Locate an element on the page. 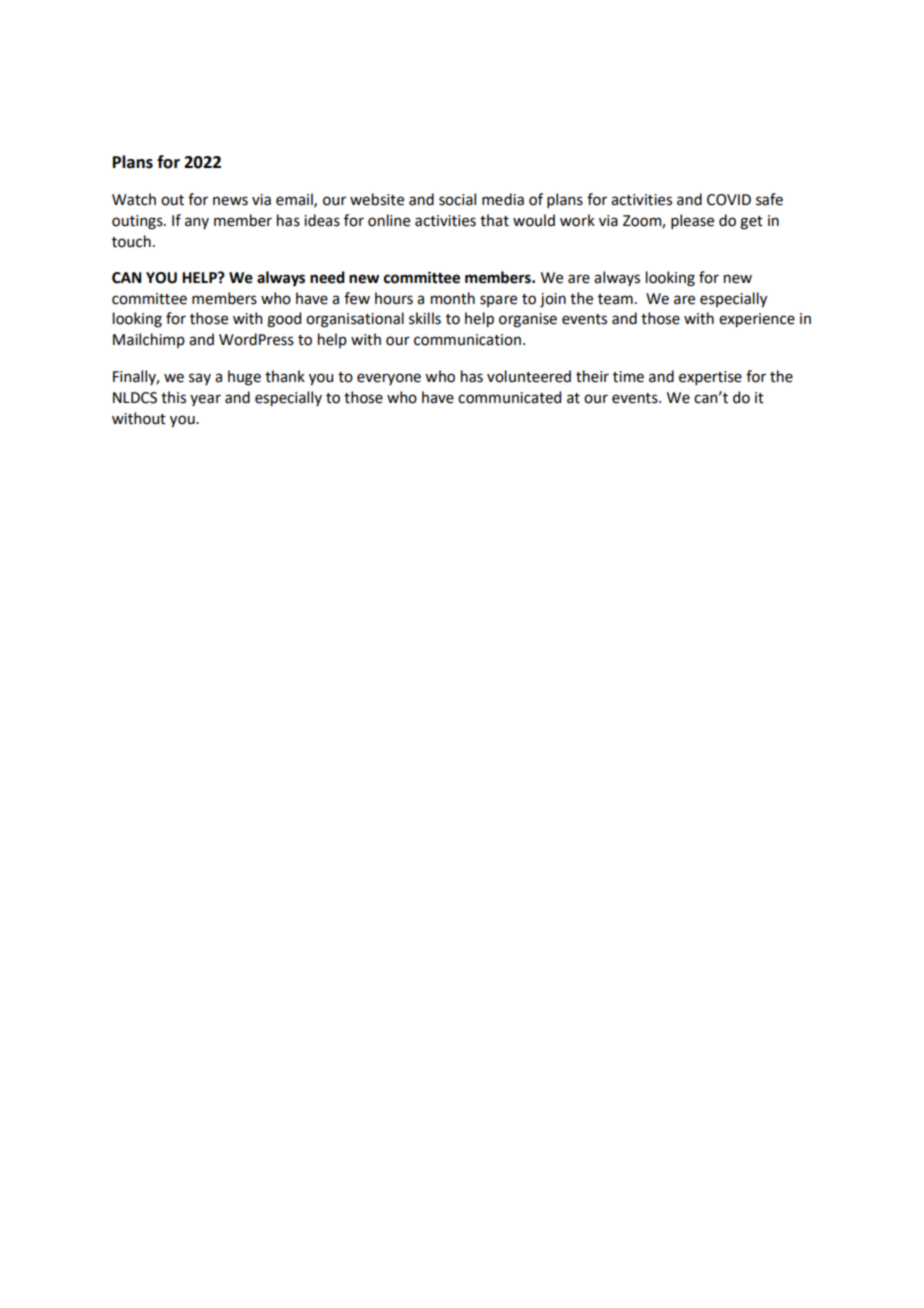 This page has width=924, height=1308. year is located at coordinates (205, 400).
